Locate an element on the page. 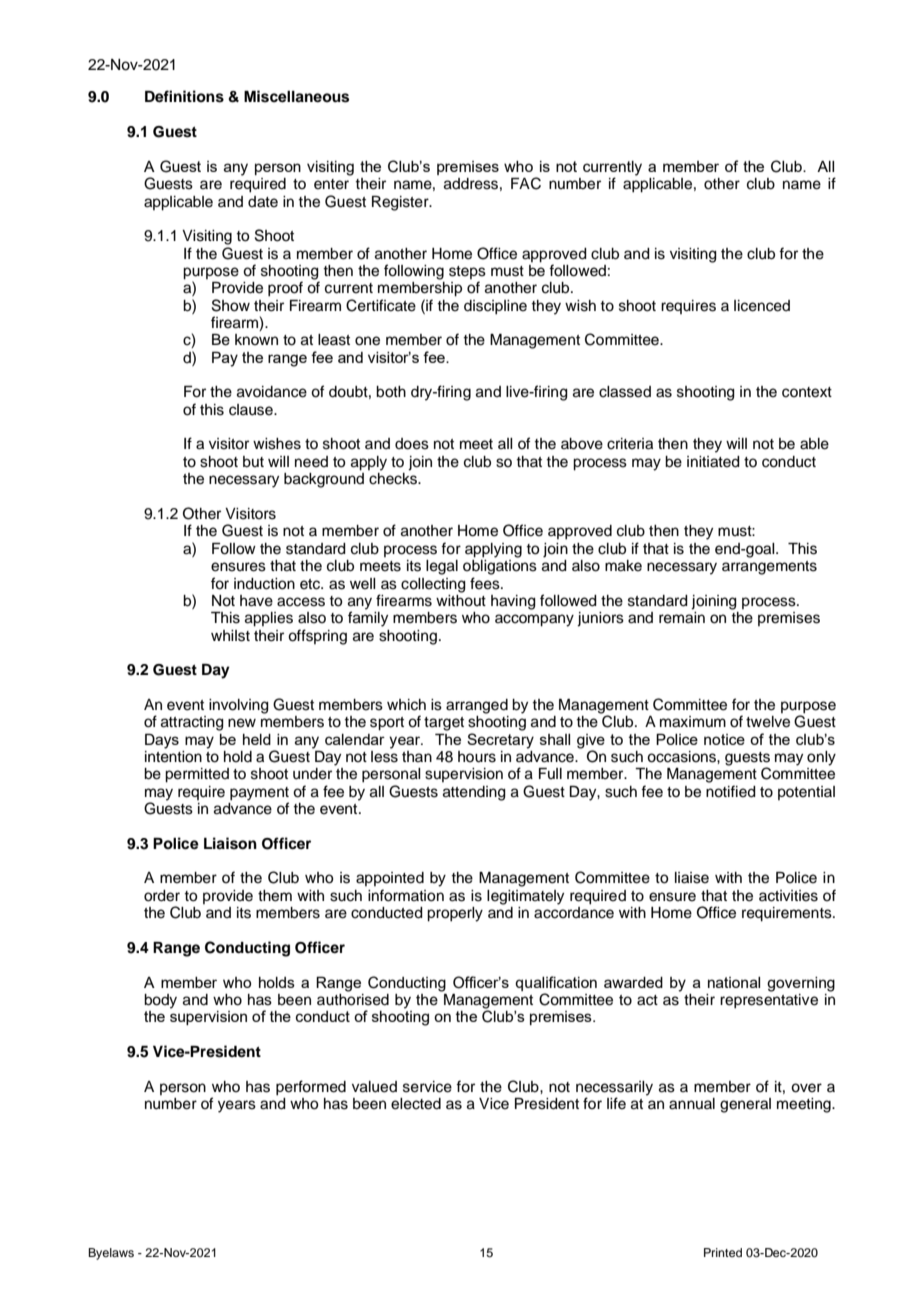 This document has width=924, height=1308. FAC is located at coordinates (526, 183).
